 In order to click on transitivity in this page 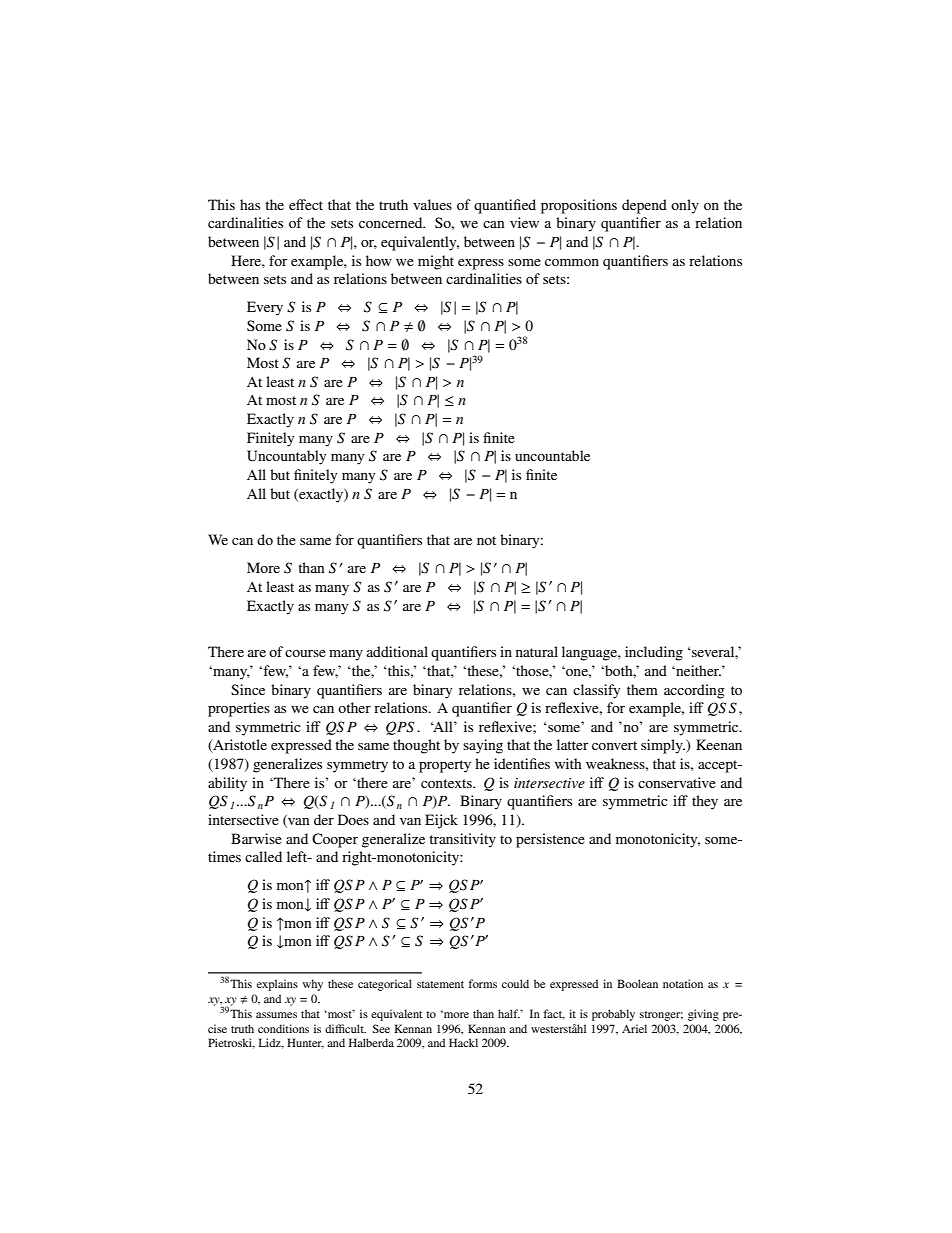, I will do `click(462, 840)`.
